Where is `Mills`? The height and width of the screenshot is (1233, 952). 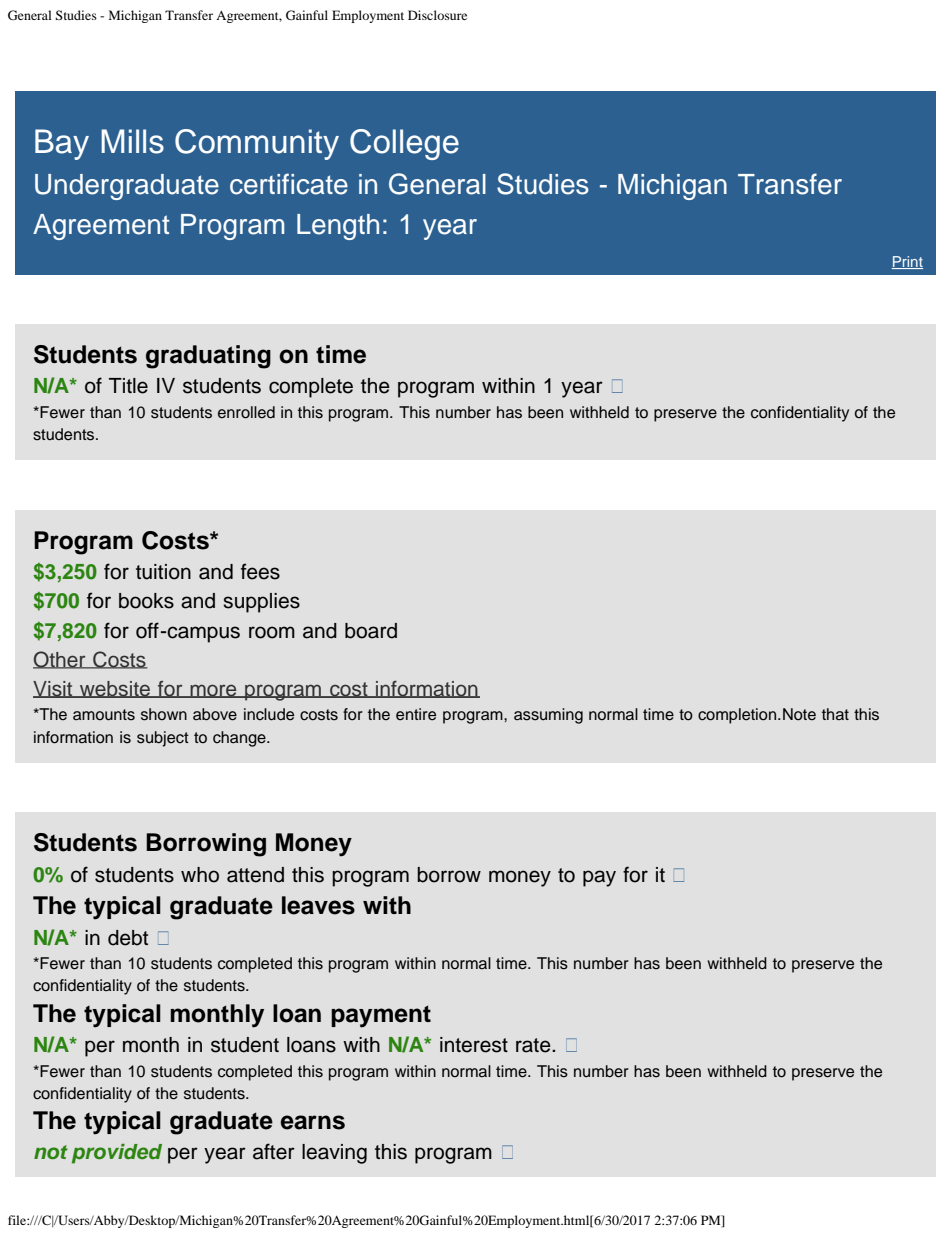 Mills is located at coordinates (132, 141).
